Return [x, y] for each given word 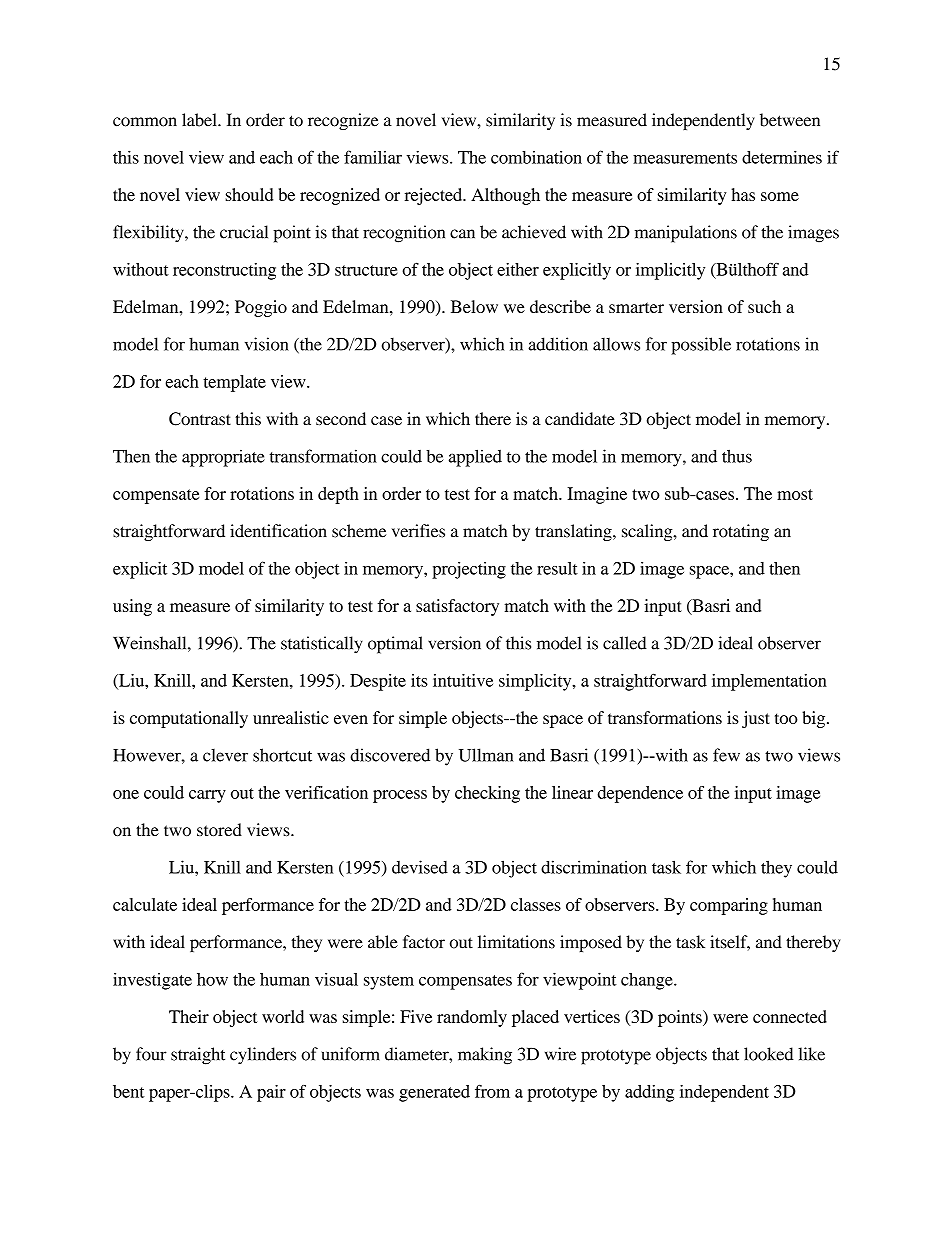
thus [737, 456]
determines [782, 157]
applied [475, 458]
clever [225, 755]
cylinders [263, 1056]
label [200, 120]
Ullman [486, 755]
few [726, 755]
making [485, 1056]
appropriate [223, 458]
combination [536, 157]
